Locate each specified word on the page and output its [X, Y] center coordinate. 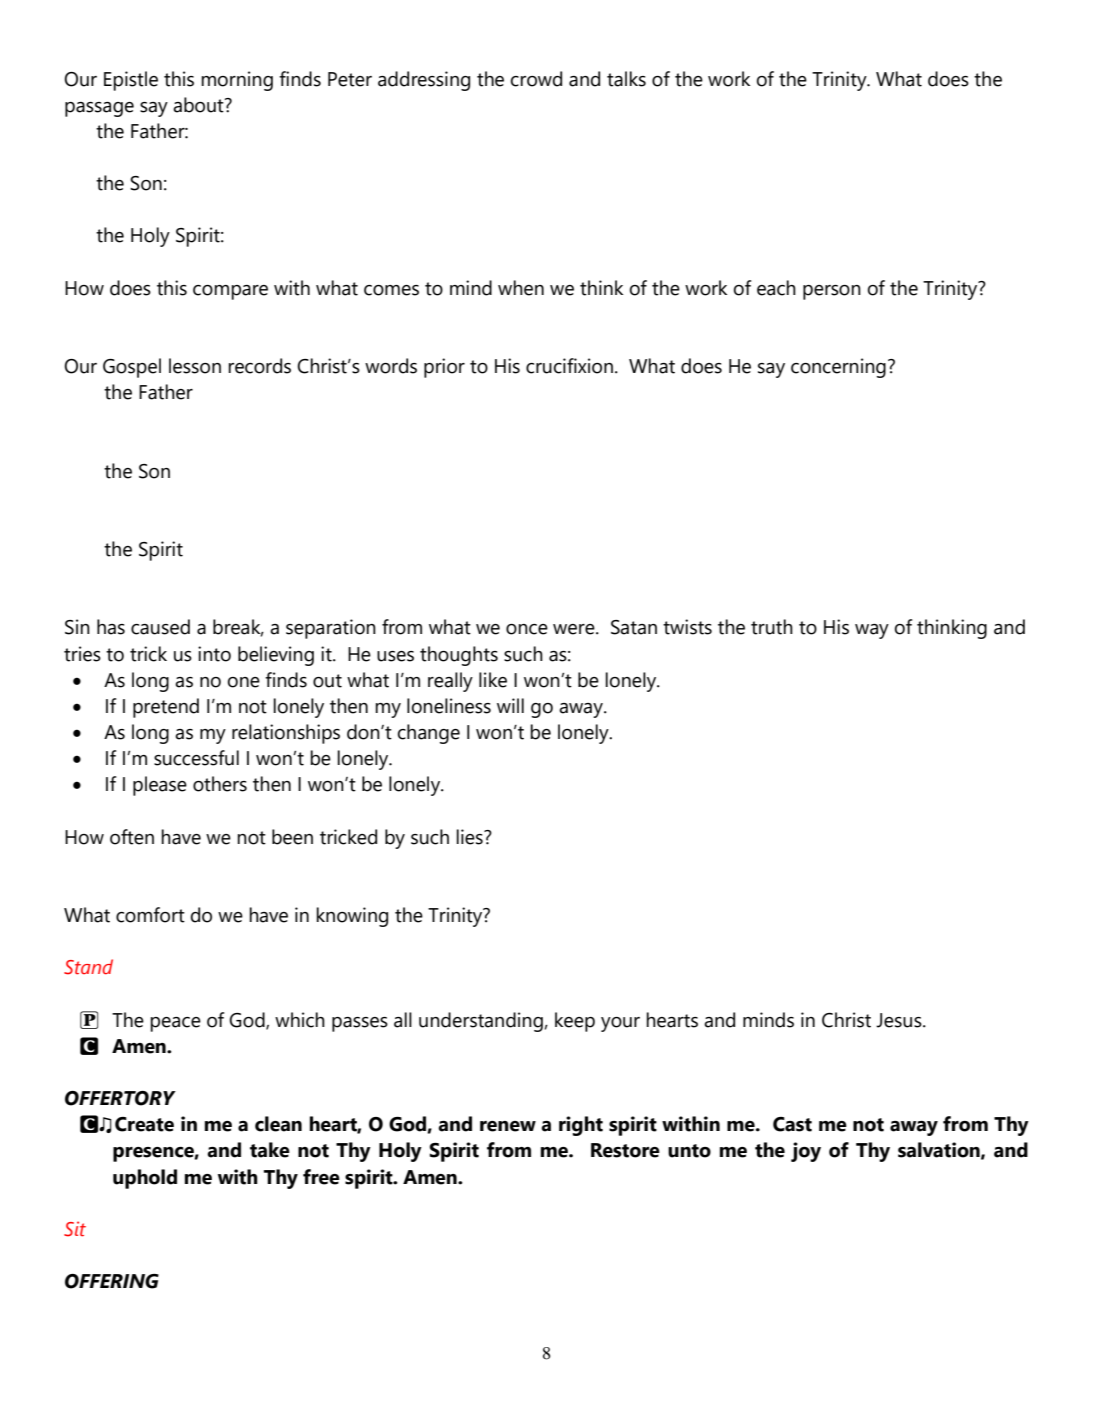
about [199, 105]
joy [806, 1152]
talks [626, 79]
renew [508, 1126]
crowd [536, 79]
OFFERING [112, 1281]
